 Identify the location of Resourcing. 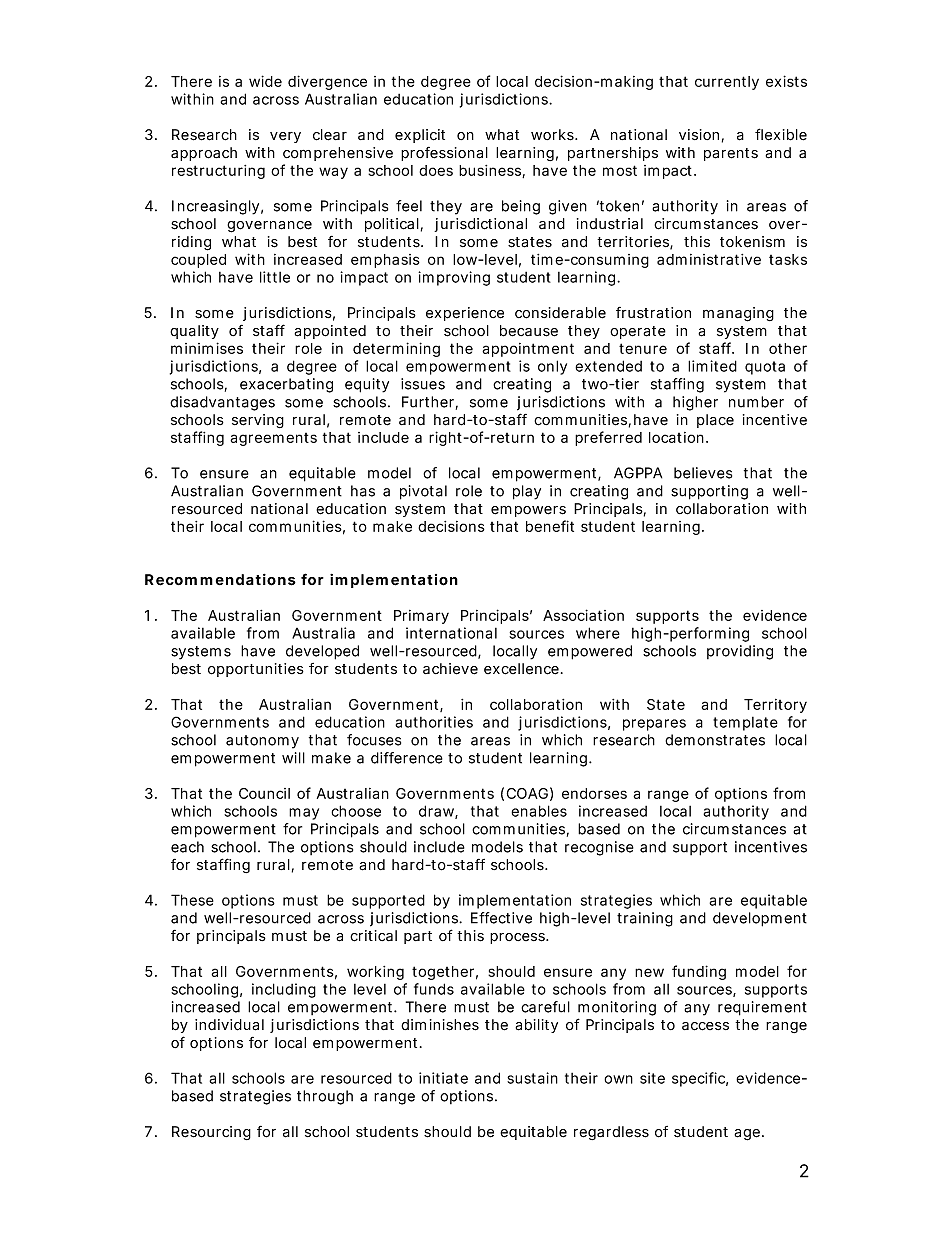
(211, 1133).
